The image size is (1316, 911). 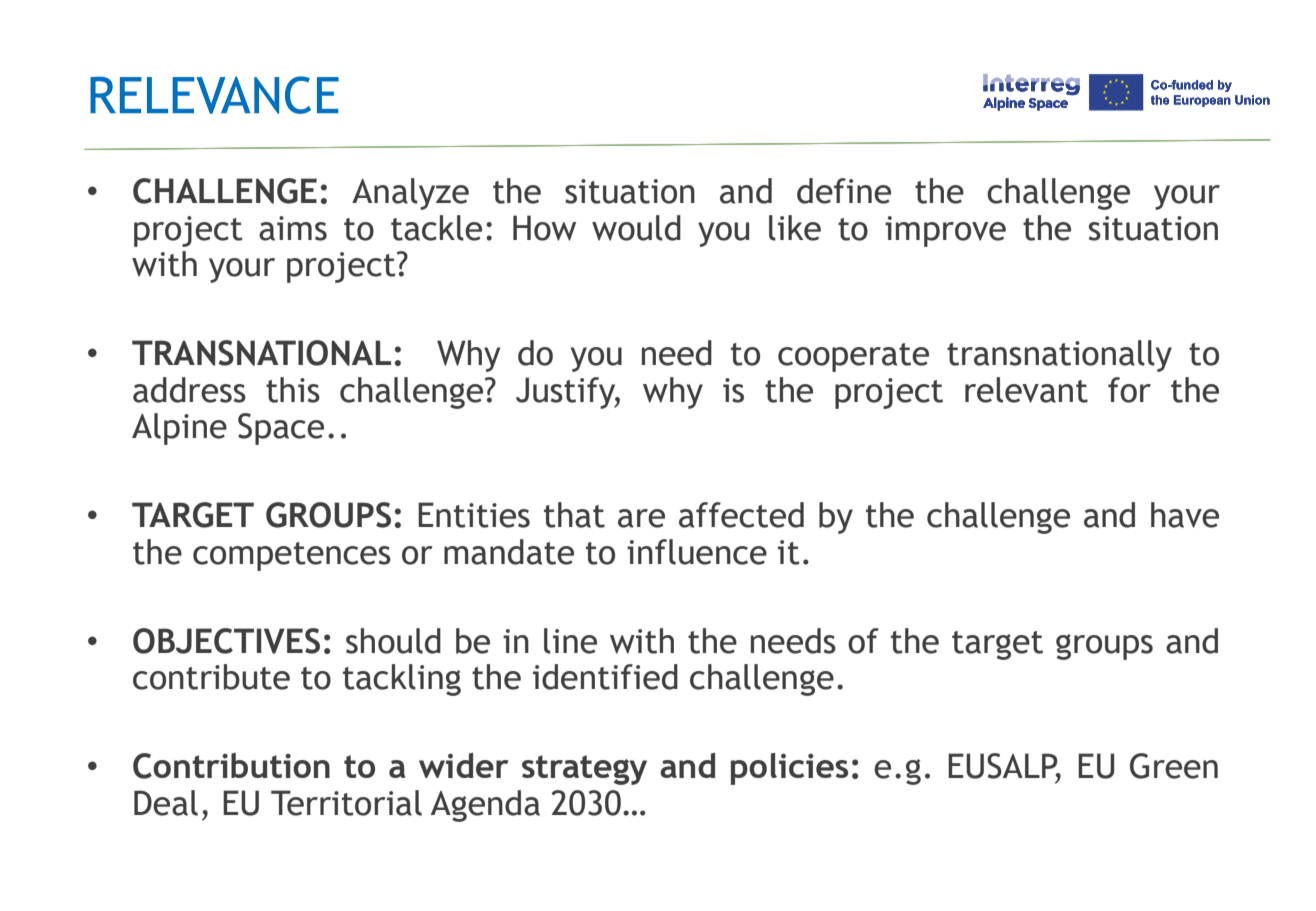 What do you see at coordinates (214, 95) in the screenshot?
I see `RELEVANCE` at bounding box center [214, 95].
